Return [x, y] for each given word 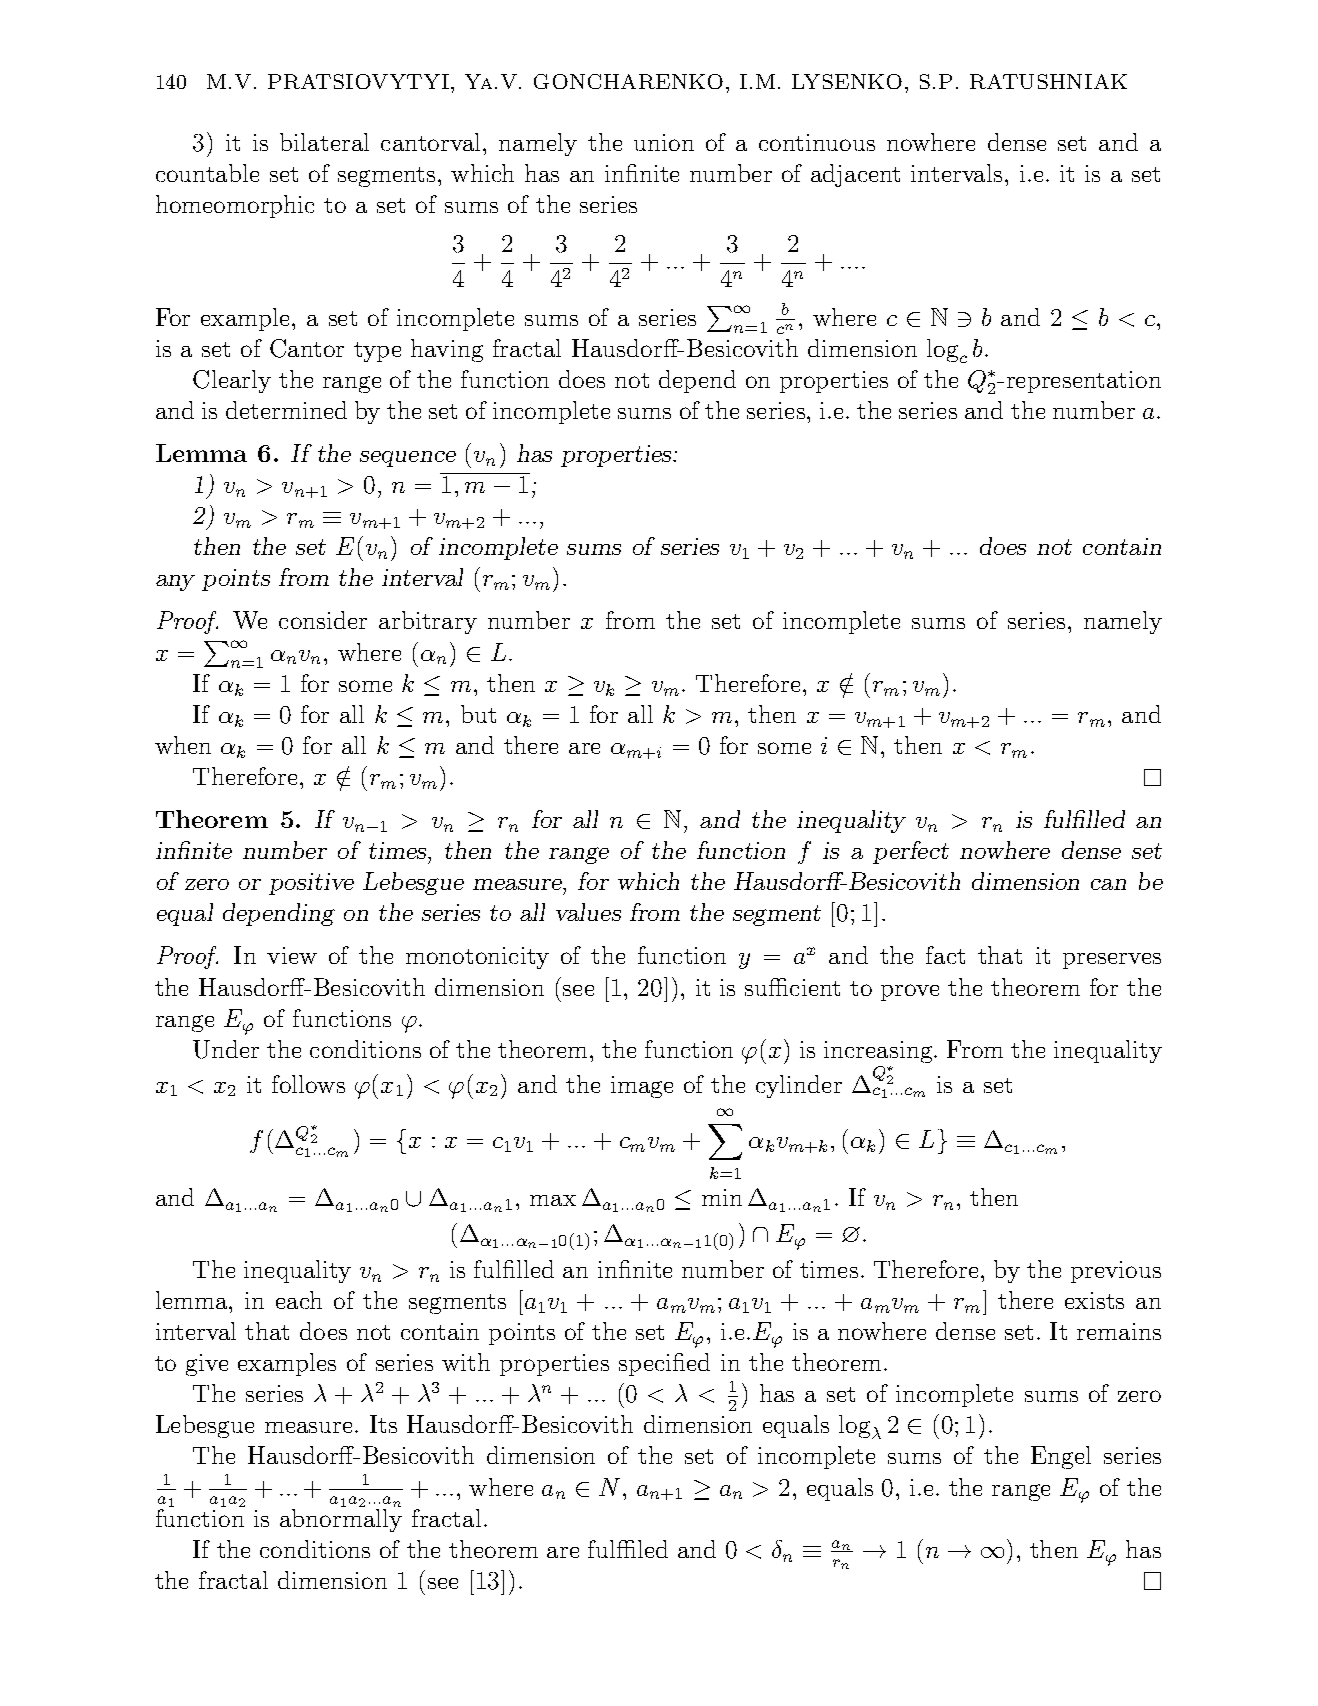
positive [311, 884]
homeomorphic [235, 206]
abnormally [341, 1520]
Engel [1061, 1457]
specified [664, 1364]
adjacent [855, 175]
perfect [911, 852]
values [588, 912]
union [664, 142]
